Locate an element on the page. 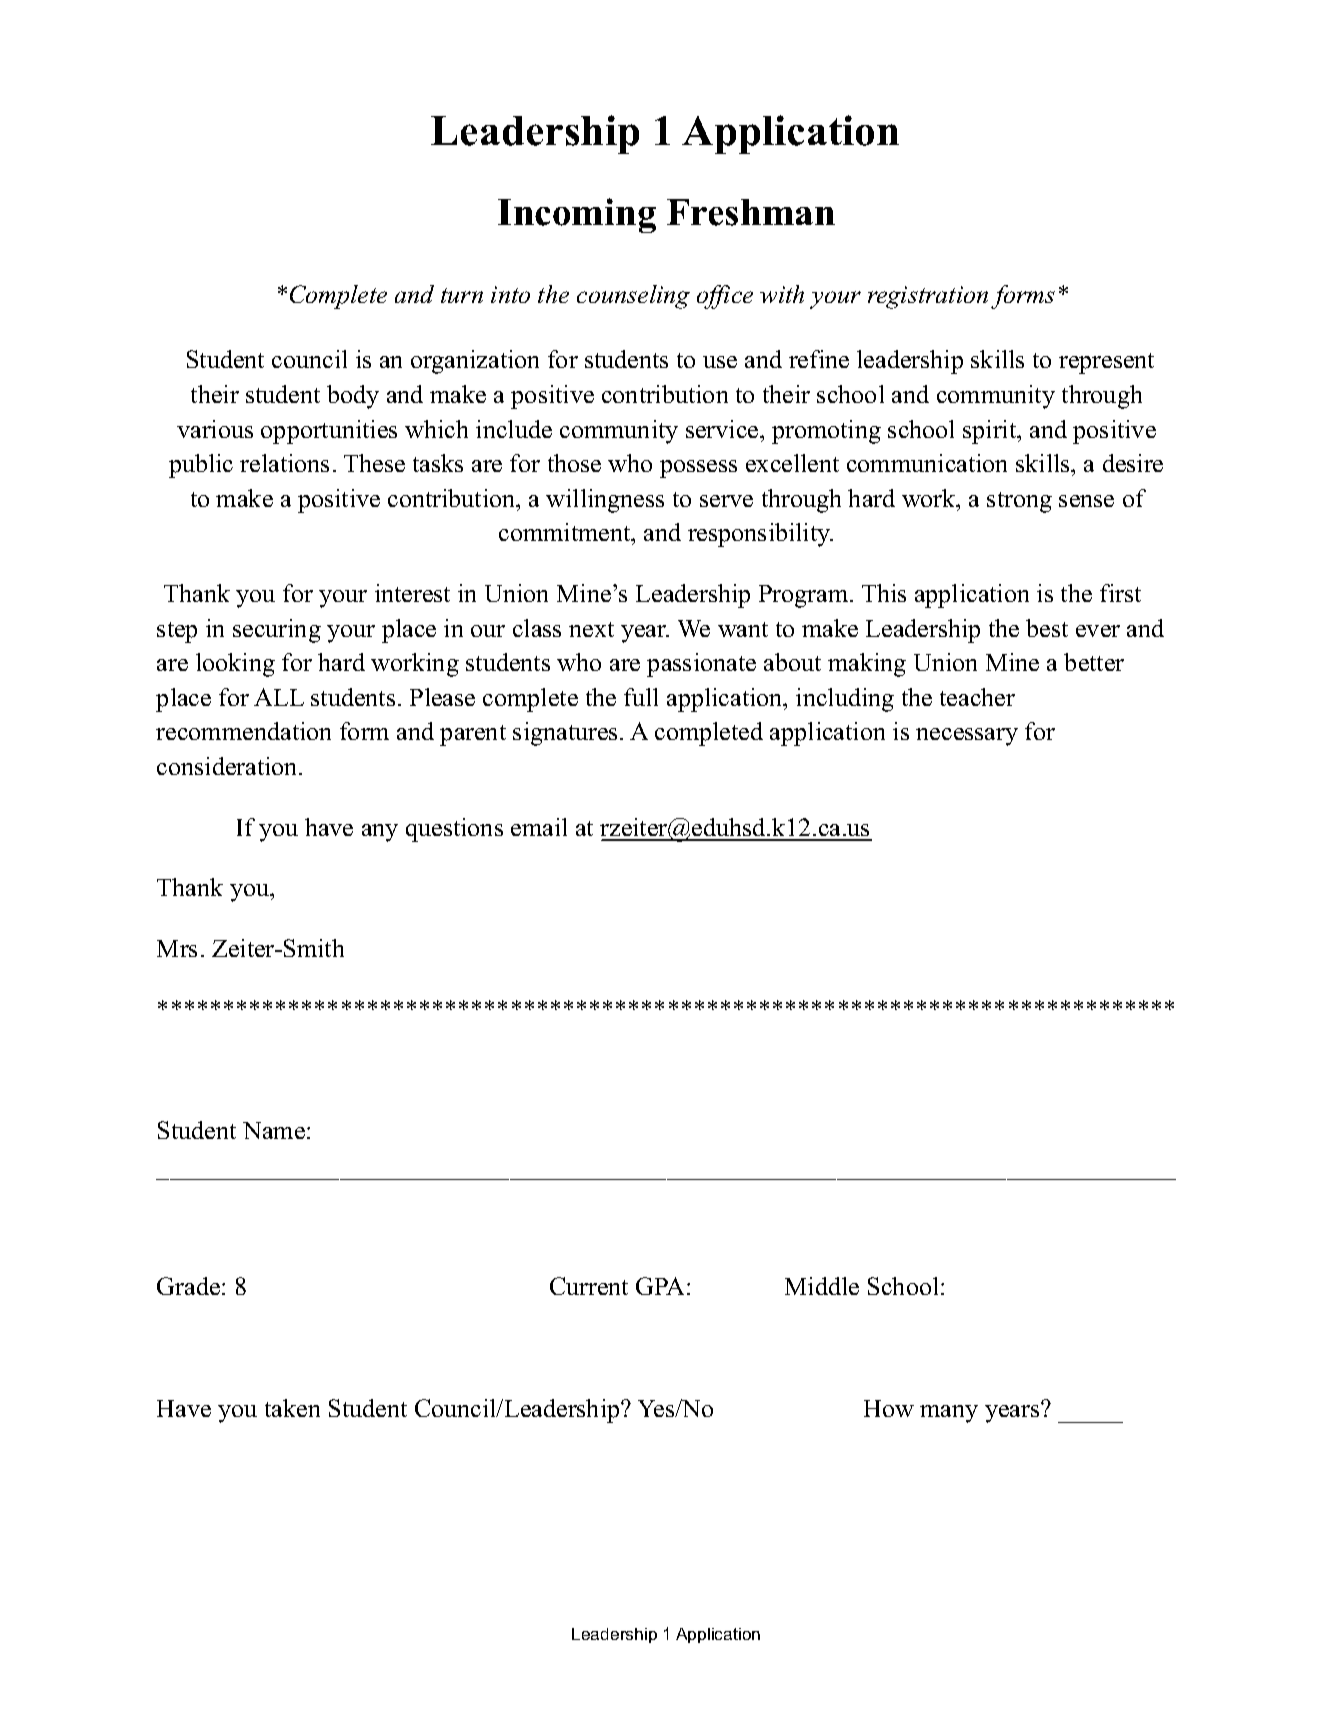 Image resolution: width=1334 pixels, height=1726 pixels. turn is located at coordinates (462, 295).
